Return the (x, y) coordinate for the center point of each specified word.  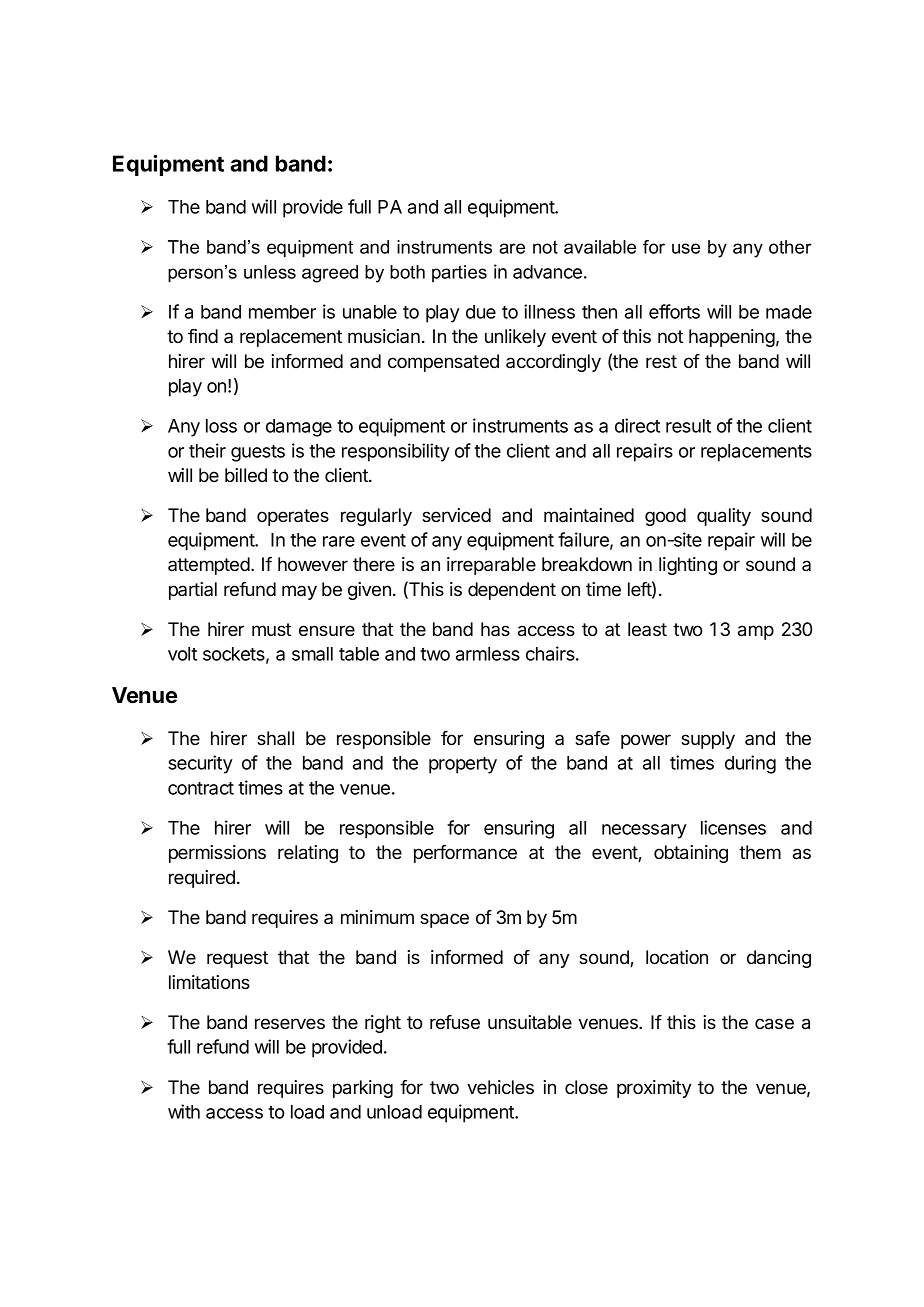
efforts (674, 311)
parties (459, 273)
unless (270, 272)
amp (756, 632)
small (312, 654)
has (495, 629)
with (184, 1111)
